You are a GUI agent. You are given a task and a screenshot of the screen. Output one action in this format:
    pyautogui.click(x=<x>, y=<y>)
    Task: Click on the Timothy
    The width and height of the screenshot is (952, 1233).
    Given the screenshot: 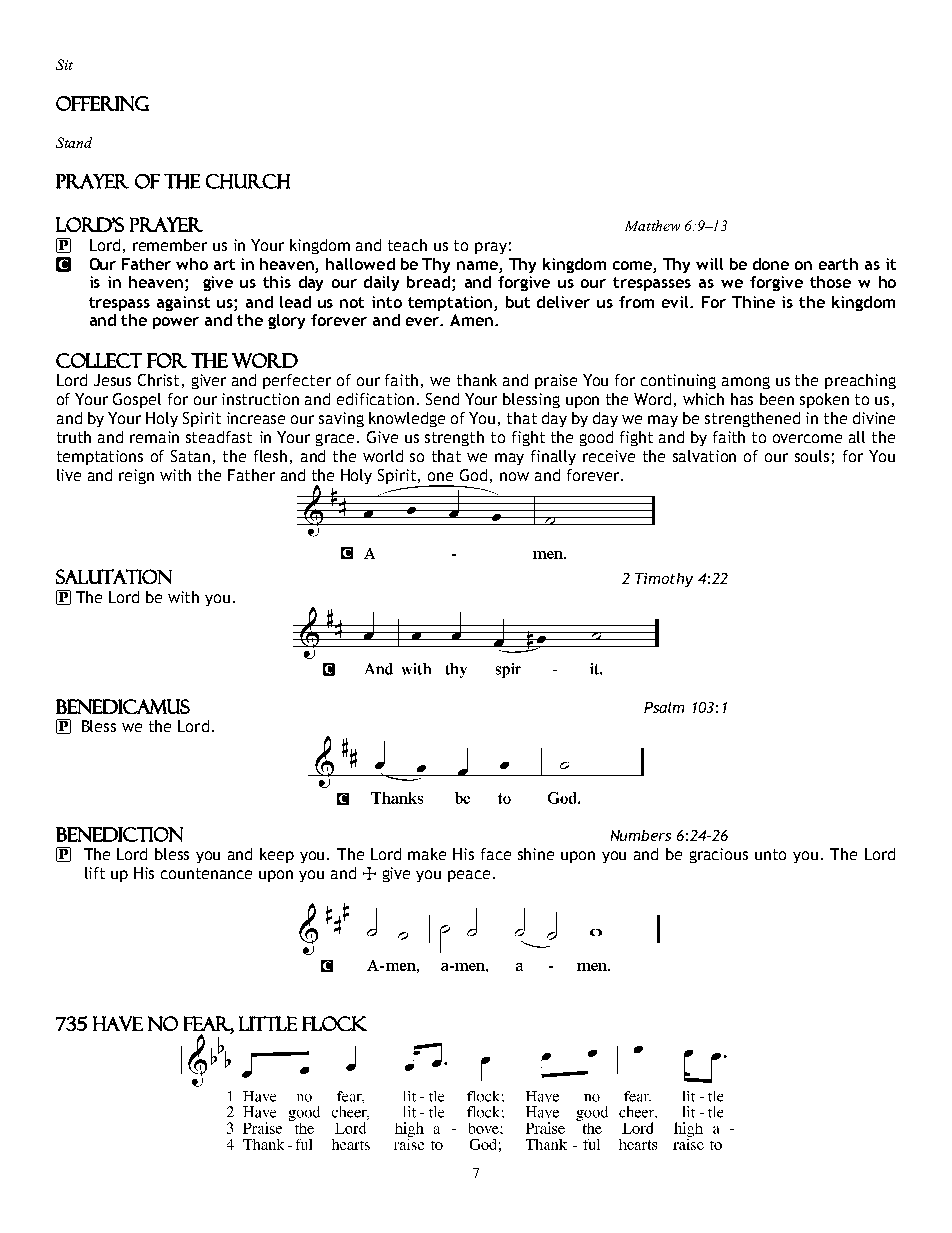 What is the action you would take?
    pyautogui.click(x=664, y=580)
